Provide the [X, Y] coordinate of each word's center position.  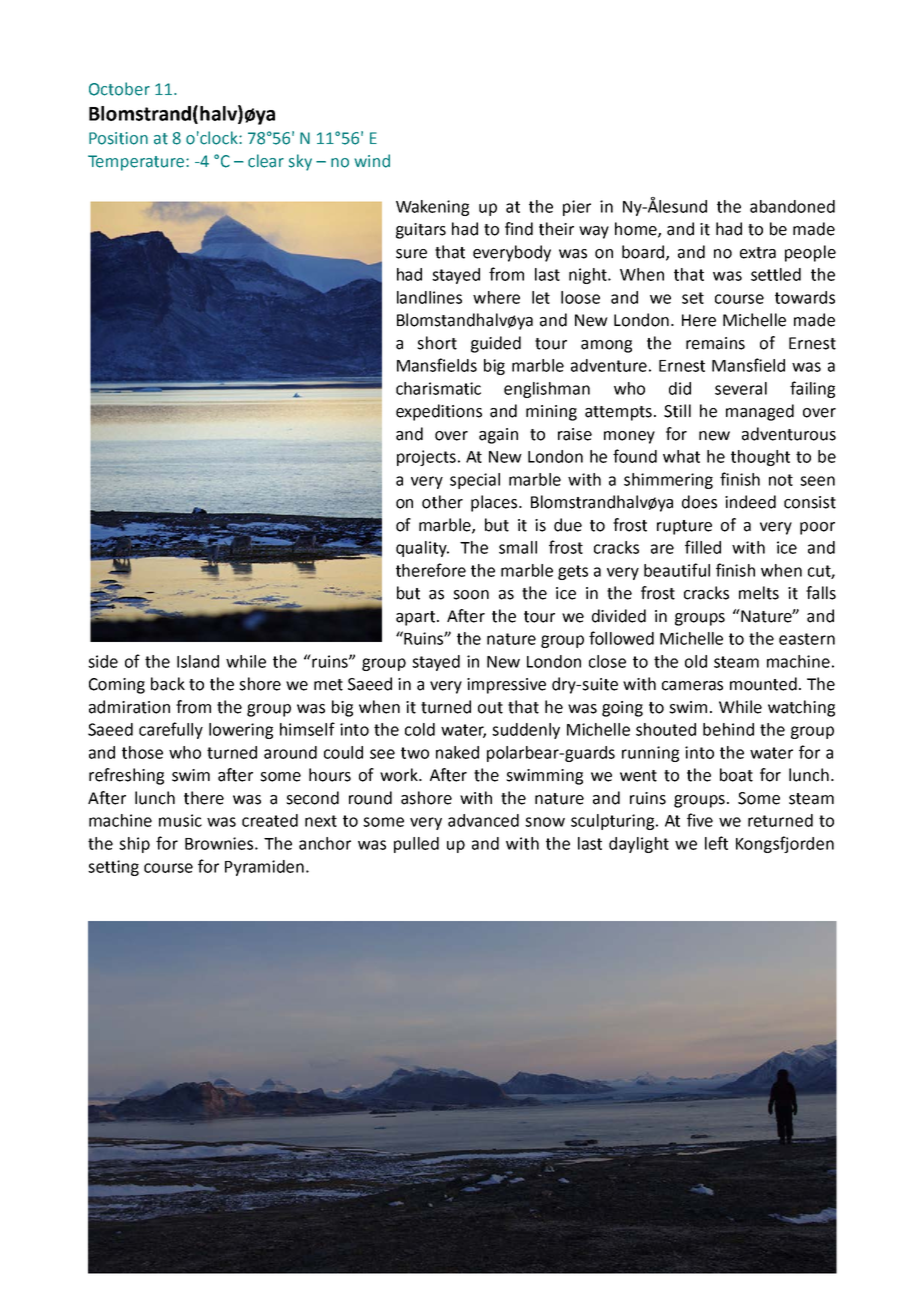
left [716, 843]
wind [372, 161]
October [119, 89]
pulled [416, 845]
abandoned [792, 206]
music [180, 820]
